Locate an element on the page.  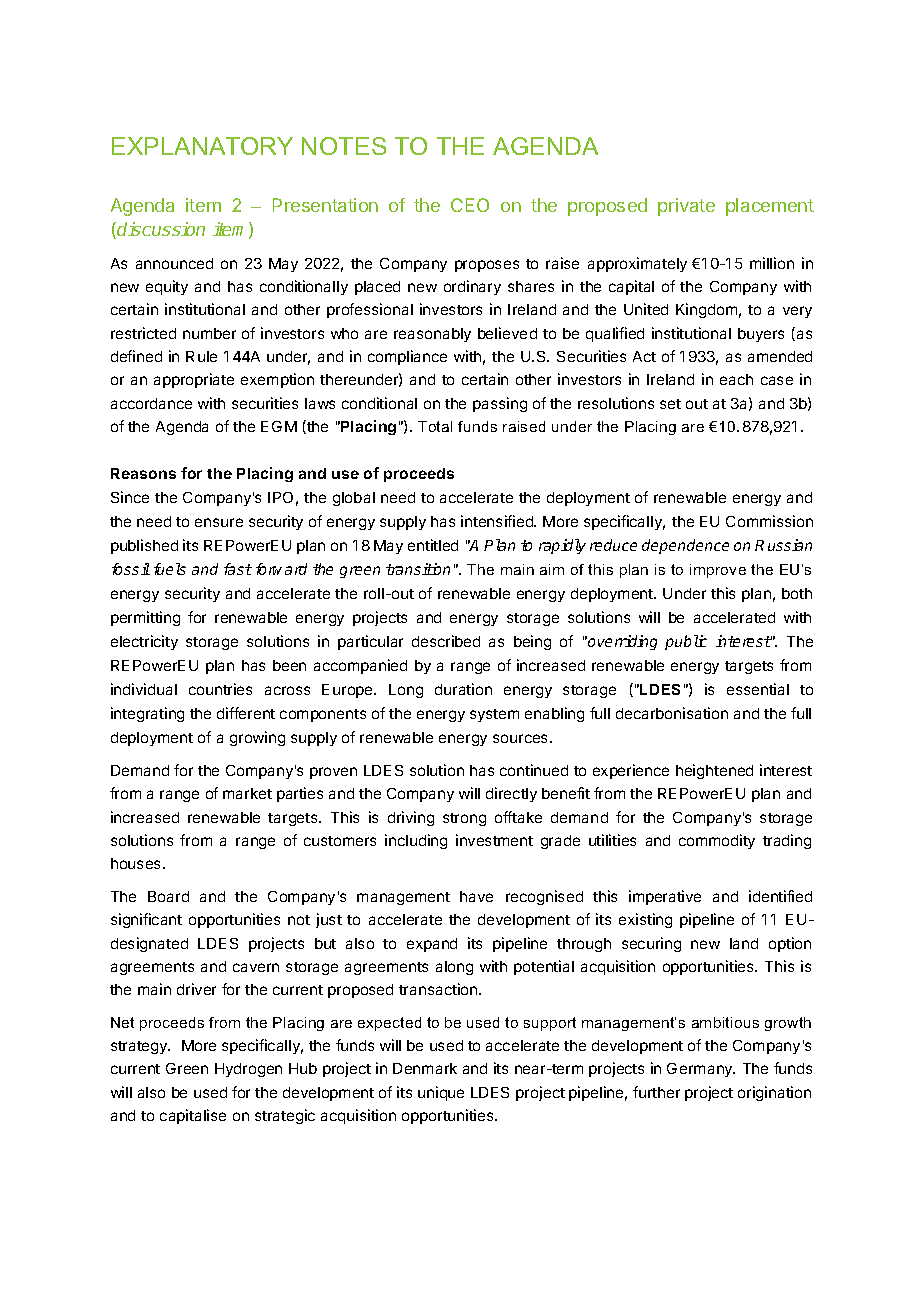
Reasons is located at coordinates (143, 473).
